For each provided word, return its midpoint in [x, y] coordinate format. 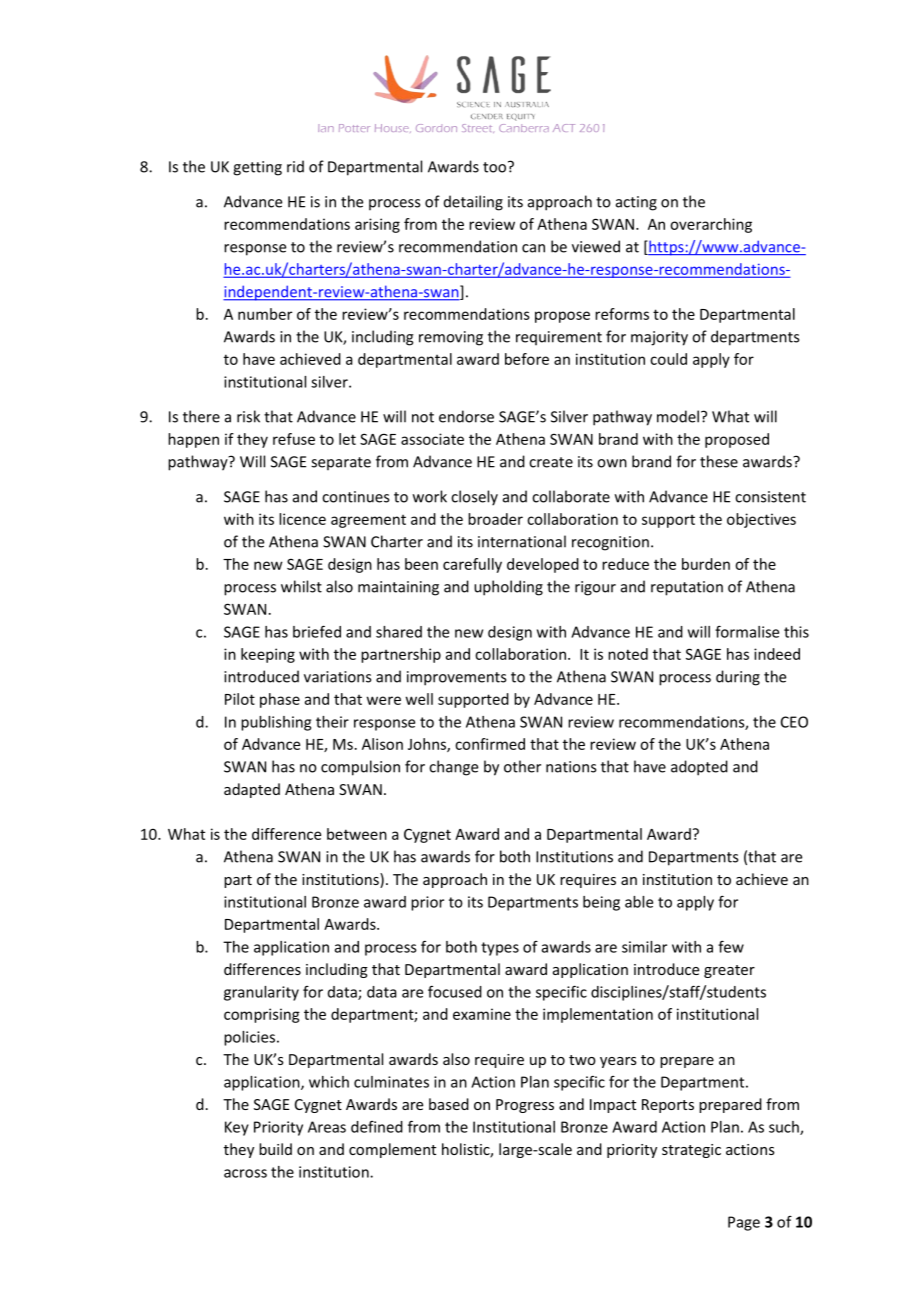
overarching [711, 225]
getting [257, 168]
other [522, 766]
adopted [699, 768]
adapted [252, 790]
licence [302, 519]
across [245, 1173]
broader [495, 519]
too [496, 167]
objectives [761, 520]
